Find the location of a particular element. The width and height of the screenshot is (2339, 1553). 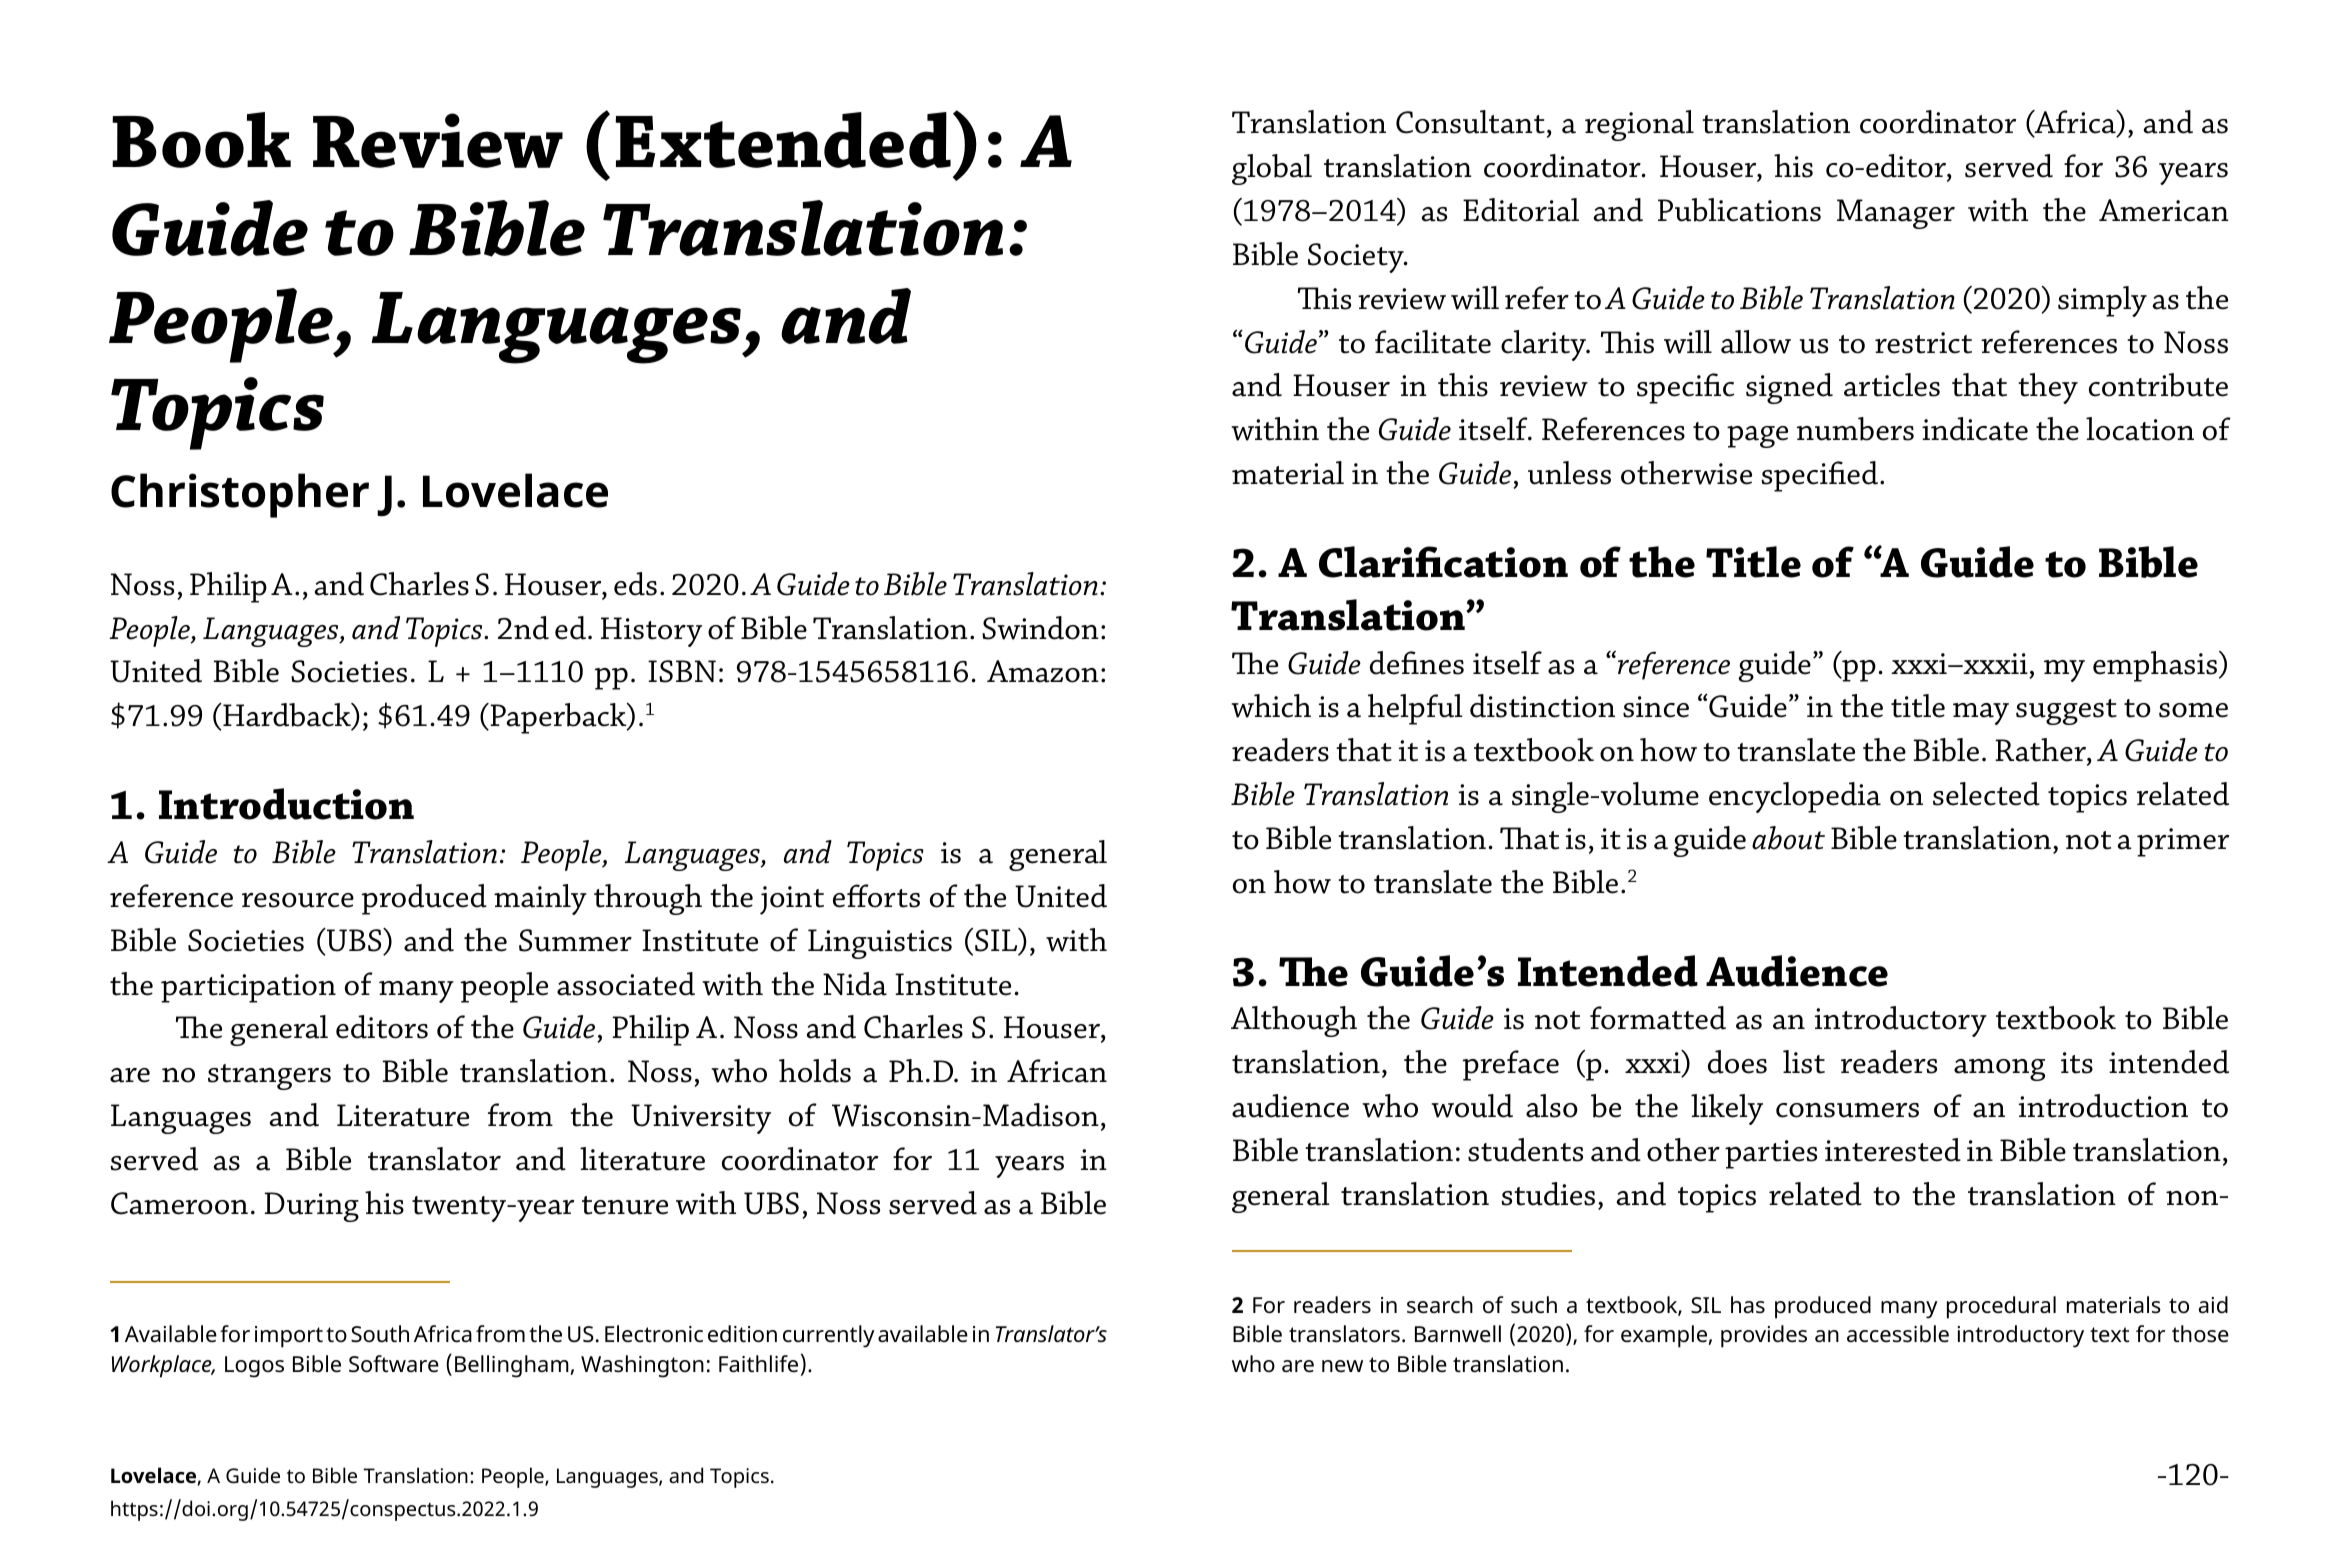

which is located at coordinates (1271, 706).
